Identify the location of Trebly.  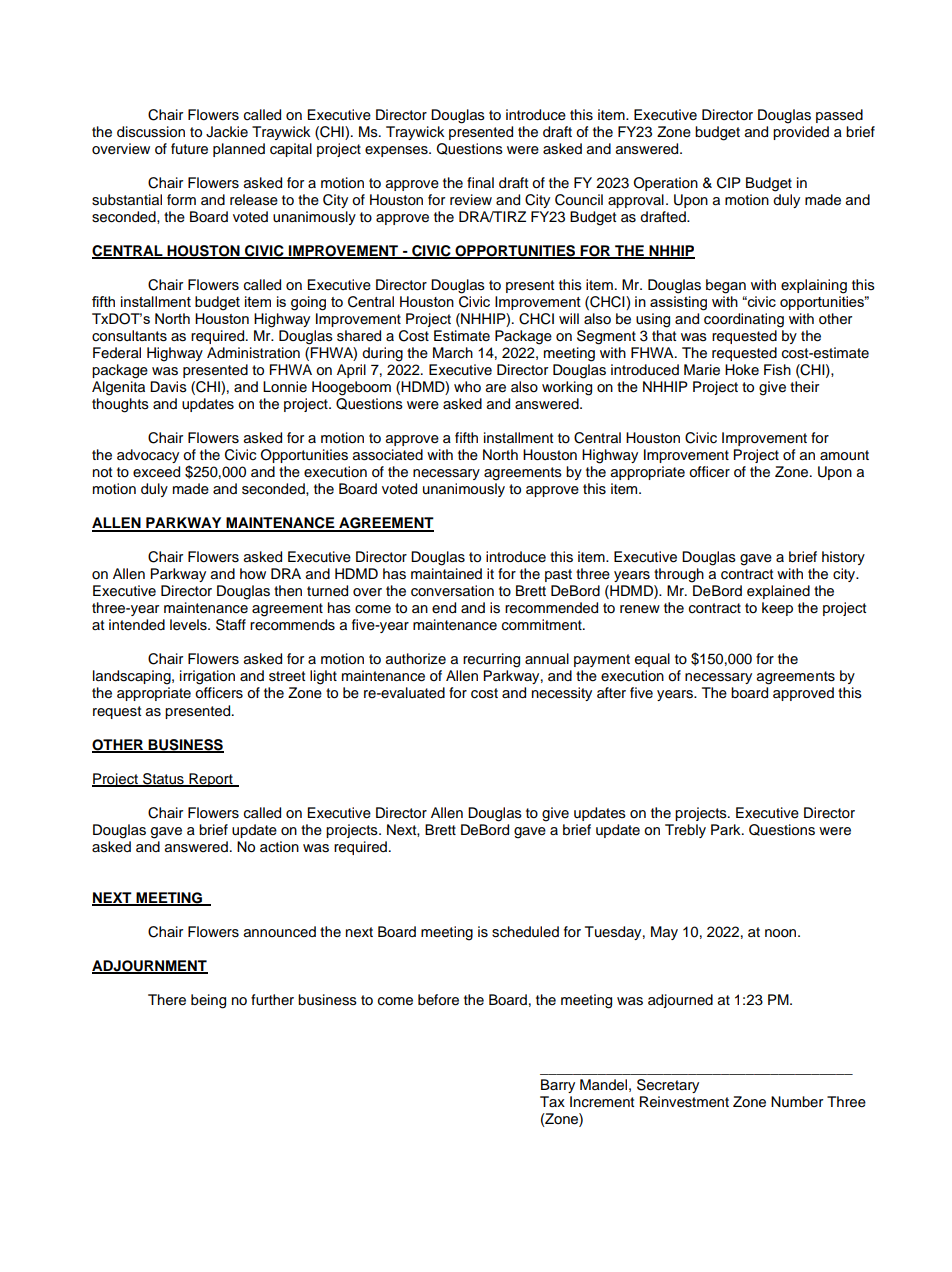
(685, 831).
